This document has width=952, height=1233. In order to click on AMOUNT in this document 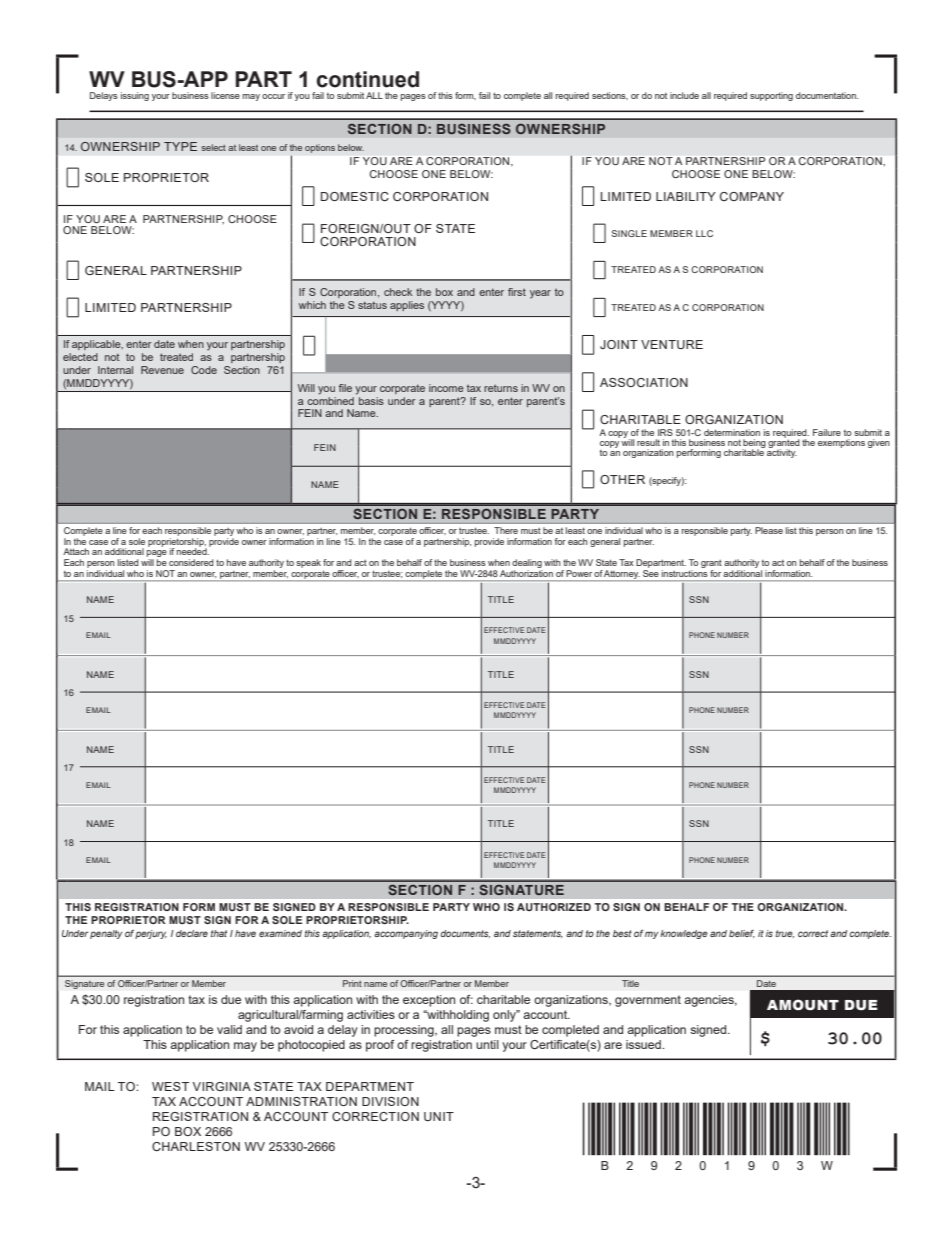, I will do `click(803, 1005)`.
